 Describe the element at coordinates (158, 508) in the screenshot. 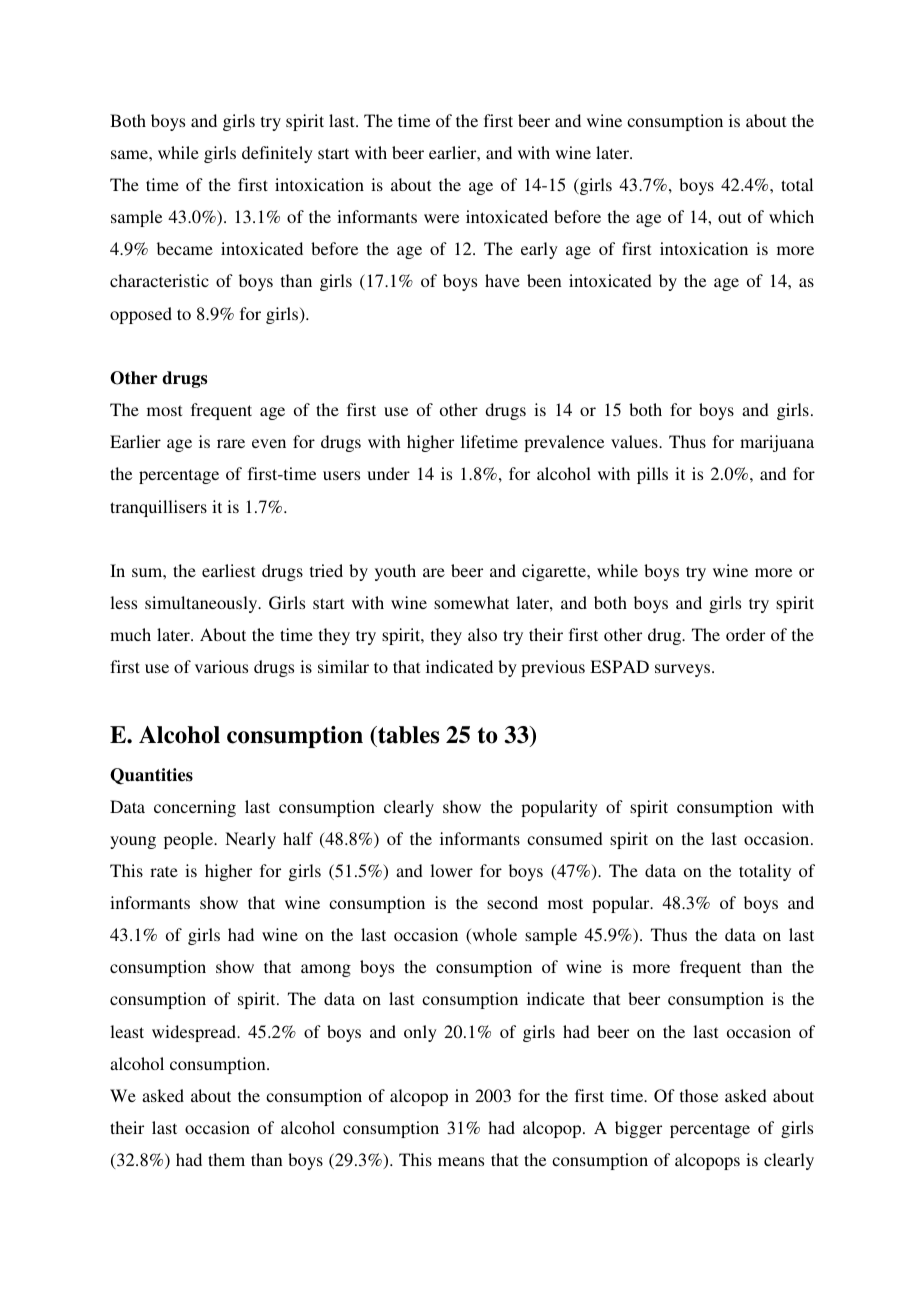

I see `tranquillisers` at that location.
